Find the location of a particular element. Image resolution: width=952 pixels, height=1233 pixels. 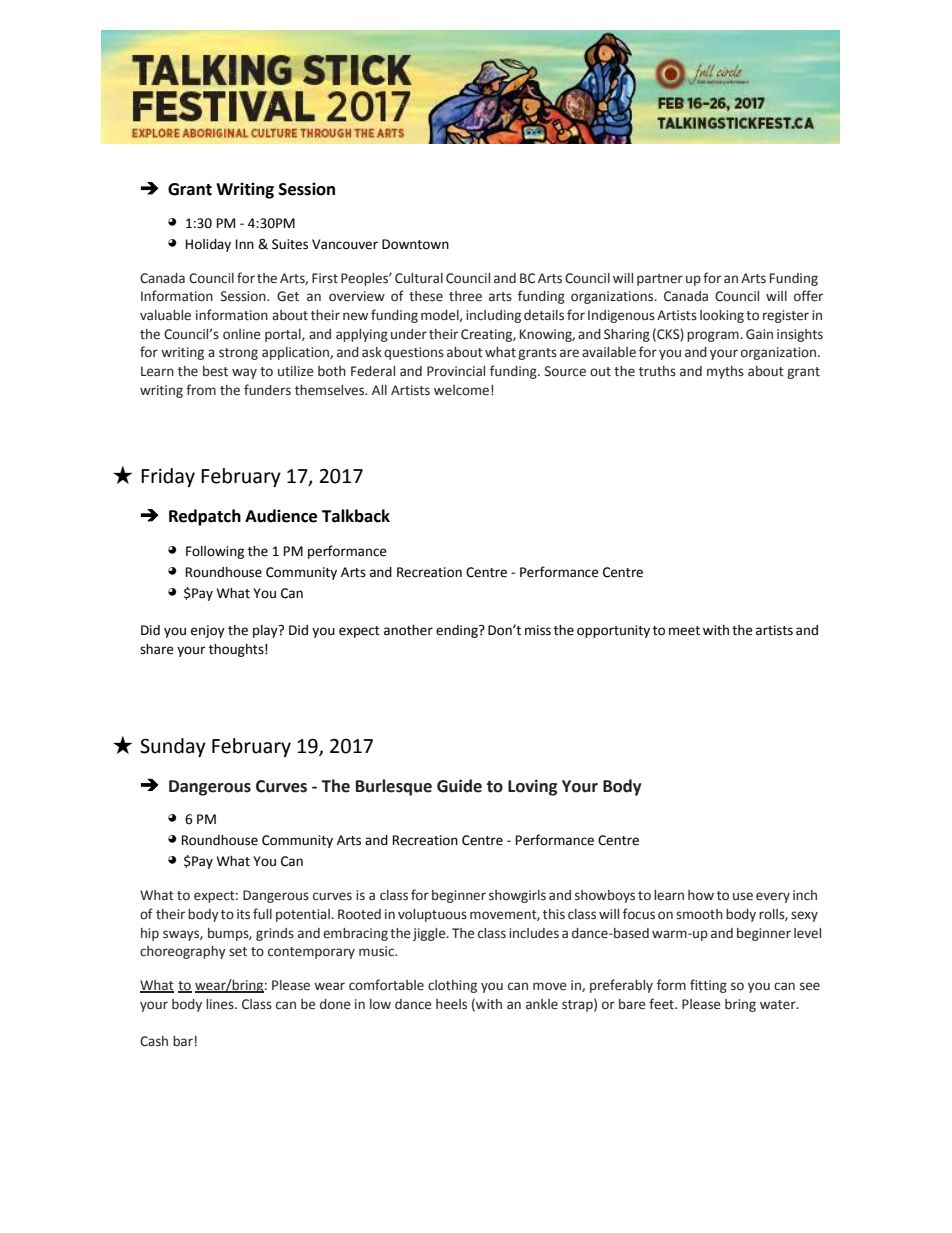

ending is located at coordinates (458, 631).
